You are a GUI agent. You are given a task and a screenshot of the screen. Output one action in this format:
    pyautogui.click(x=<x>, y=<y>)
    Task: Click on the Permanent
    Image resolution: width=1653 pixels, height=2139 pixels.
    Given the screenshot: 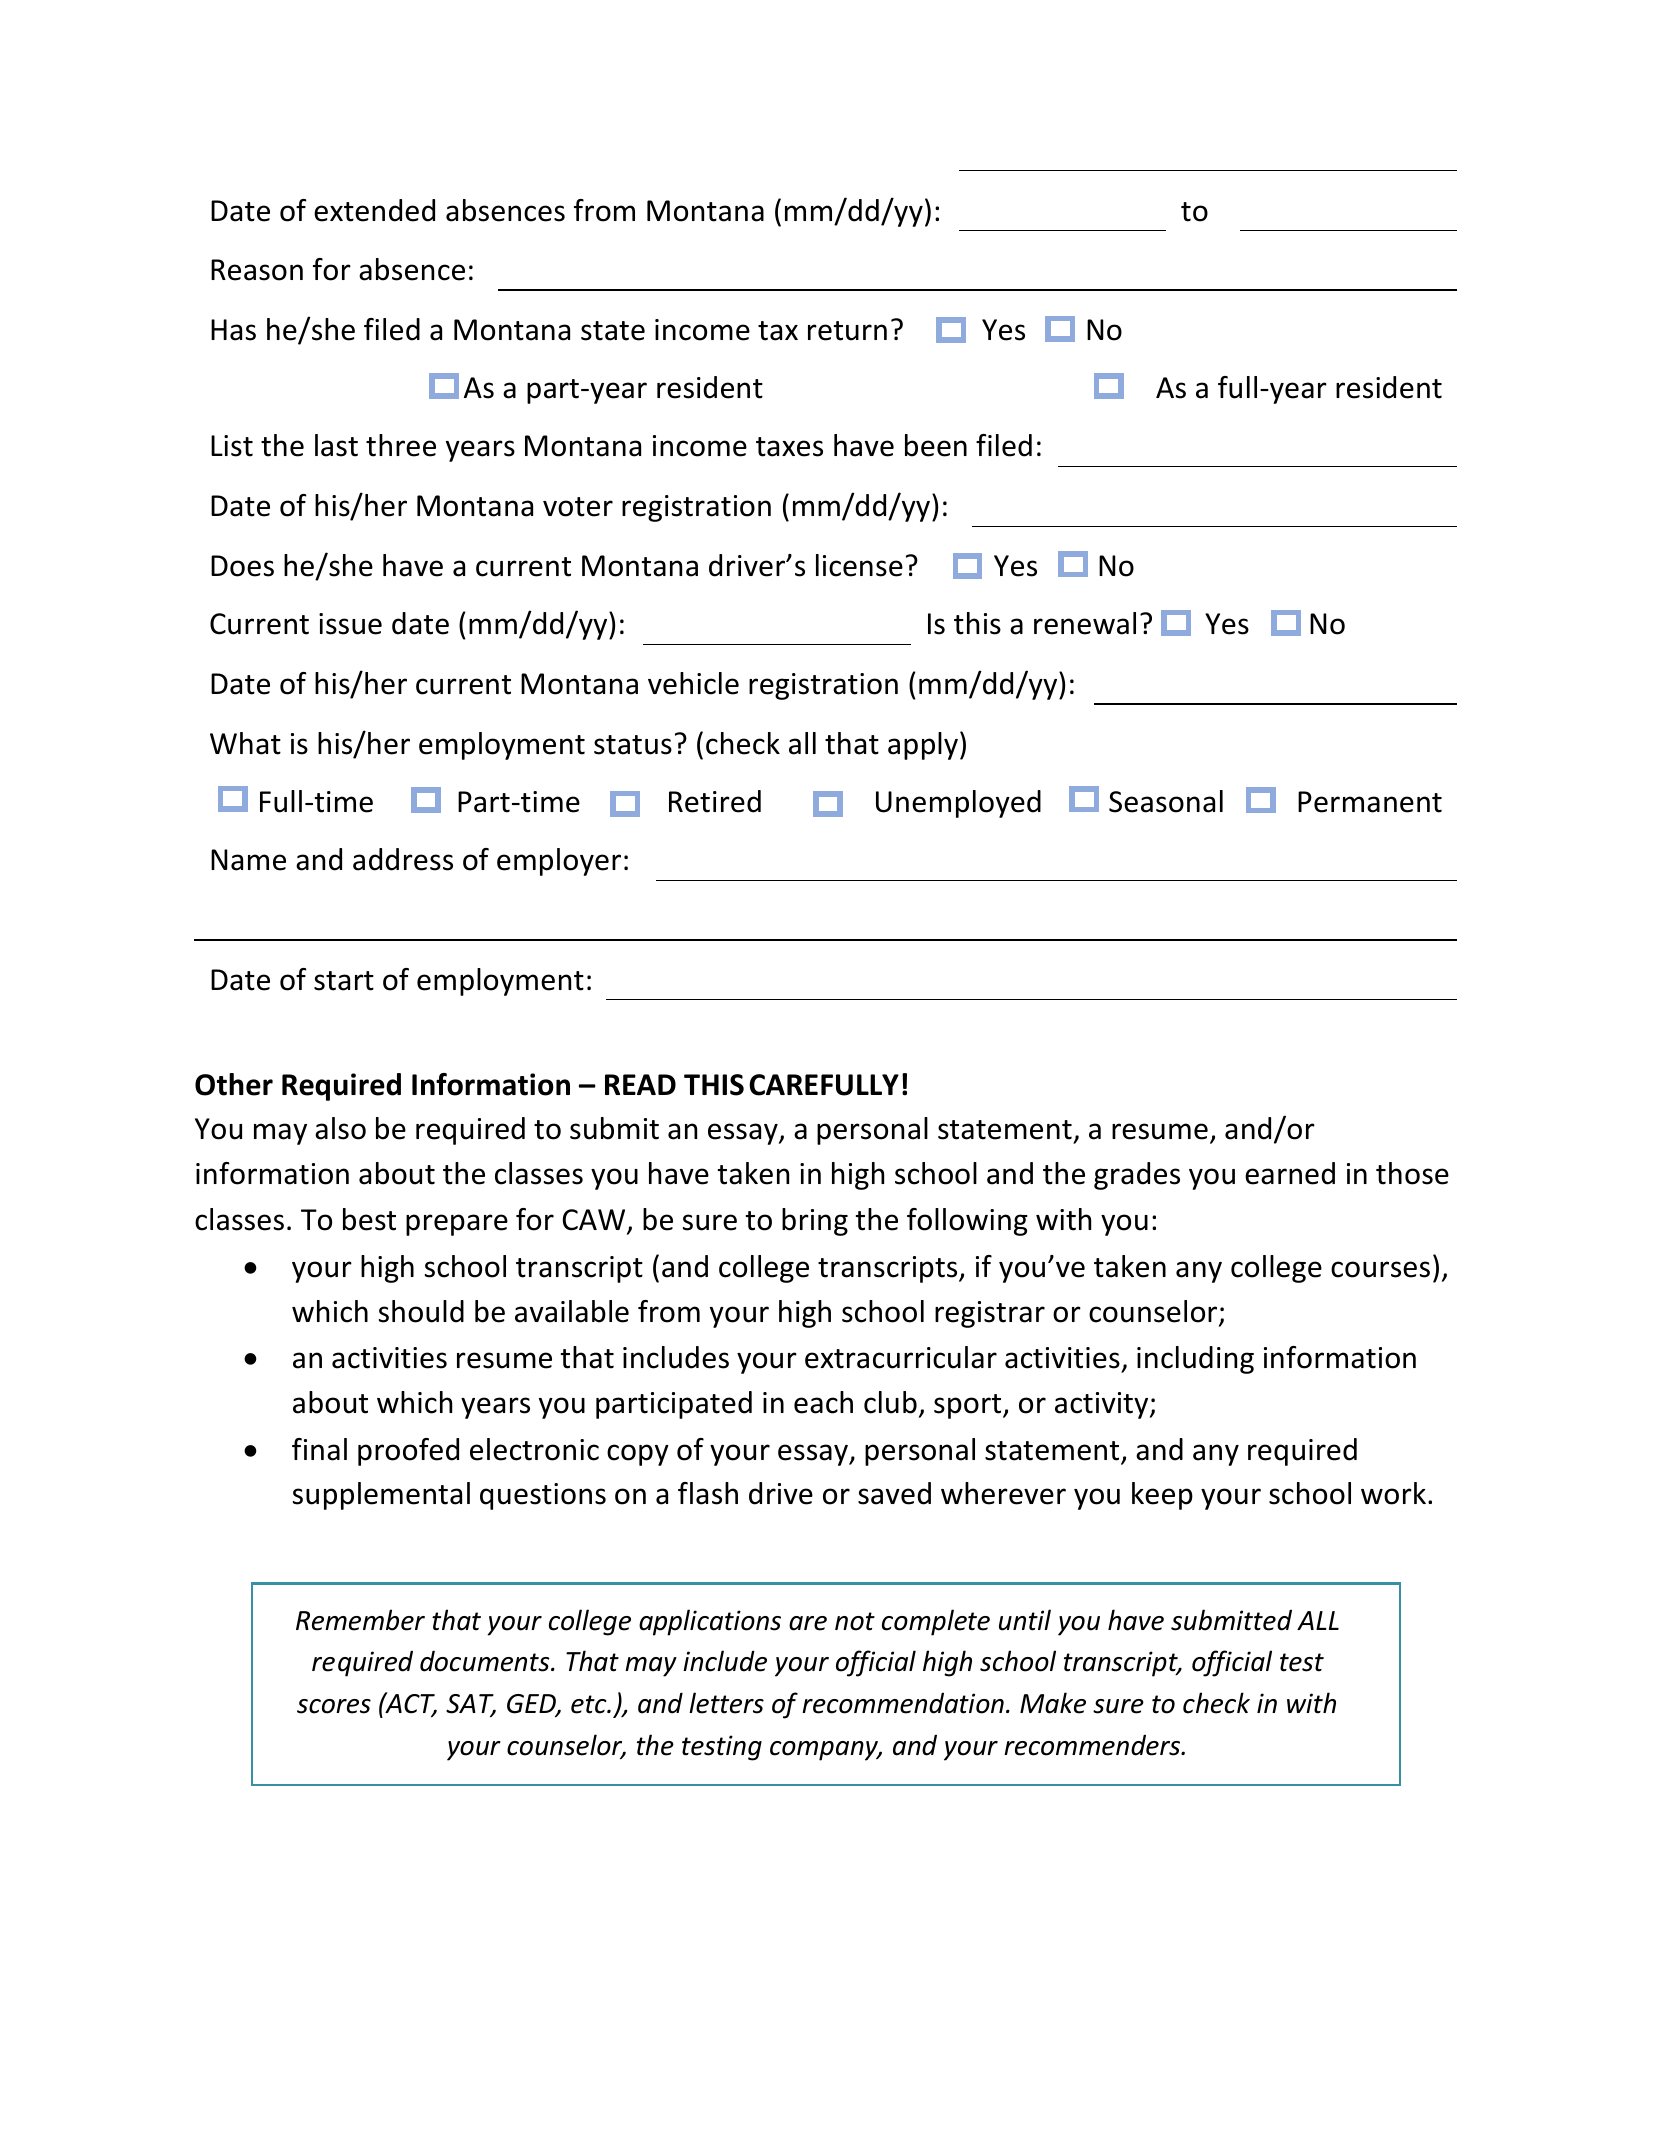 What is the action you would take?
    pyautogui.click(x=1370, y=802)
